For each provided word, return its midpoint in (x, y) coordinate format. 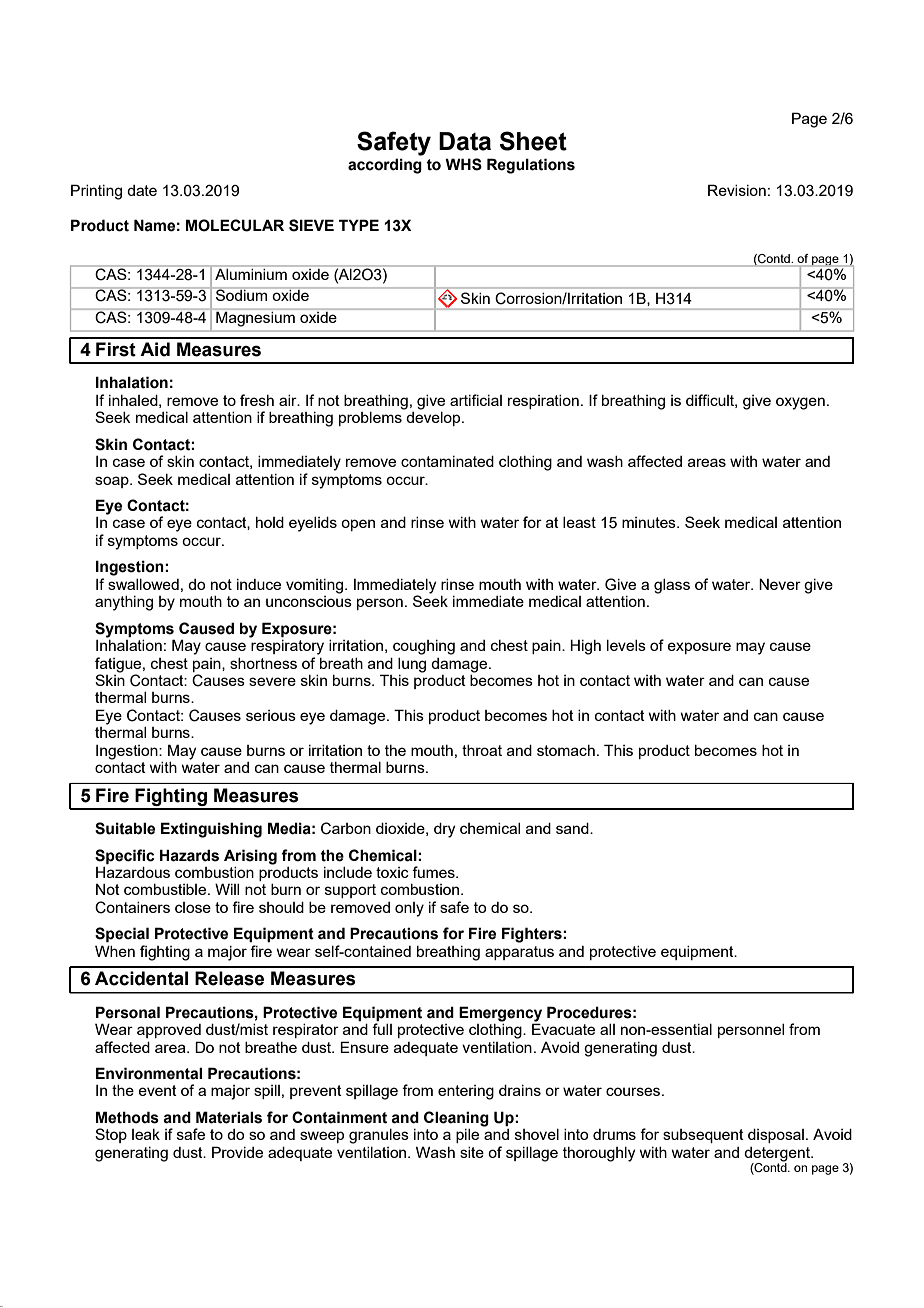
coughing (424, 647)
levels (626, 645)
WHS (463, 164)
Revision (737, 190)
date (142, 190)
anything (124, 603)
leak (146, 1134)
